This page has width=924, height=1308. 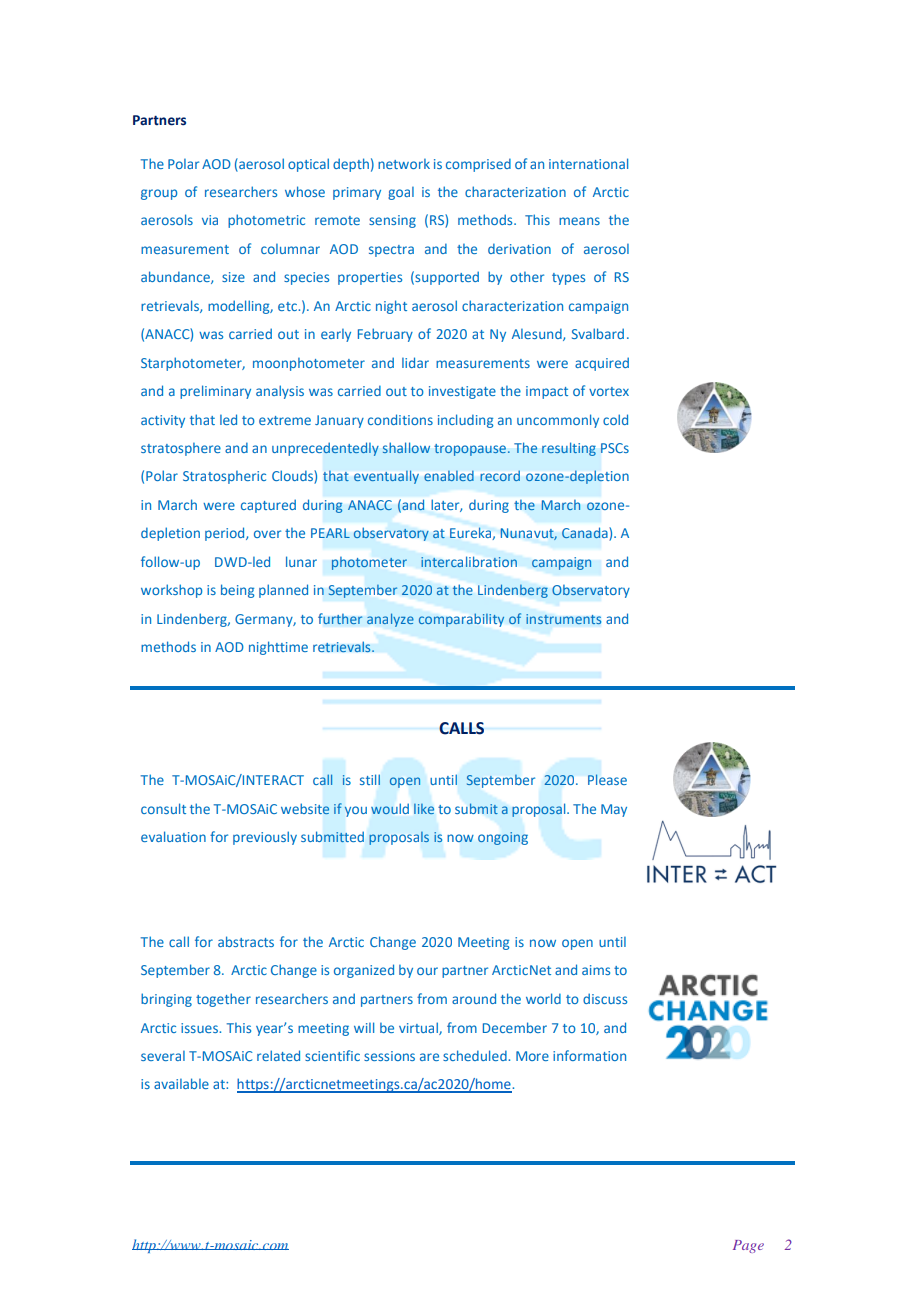 I want to click on Canada, so click(x=586, y=534).
